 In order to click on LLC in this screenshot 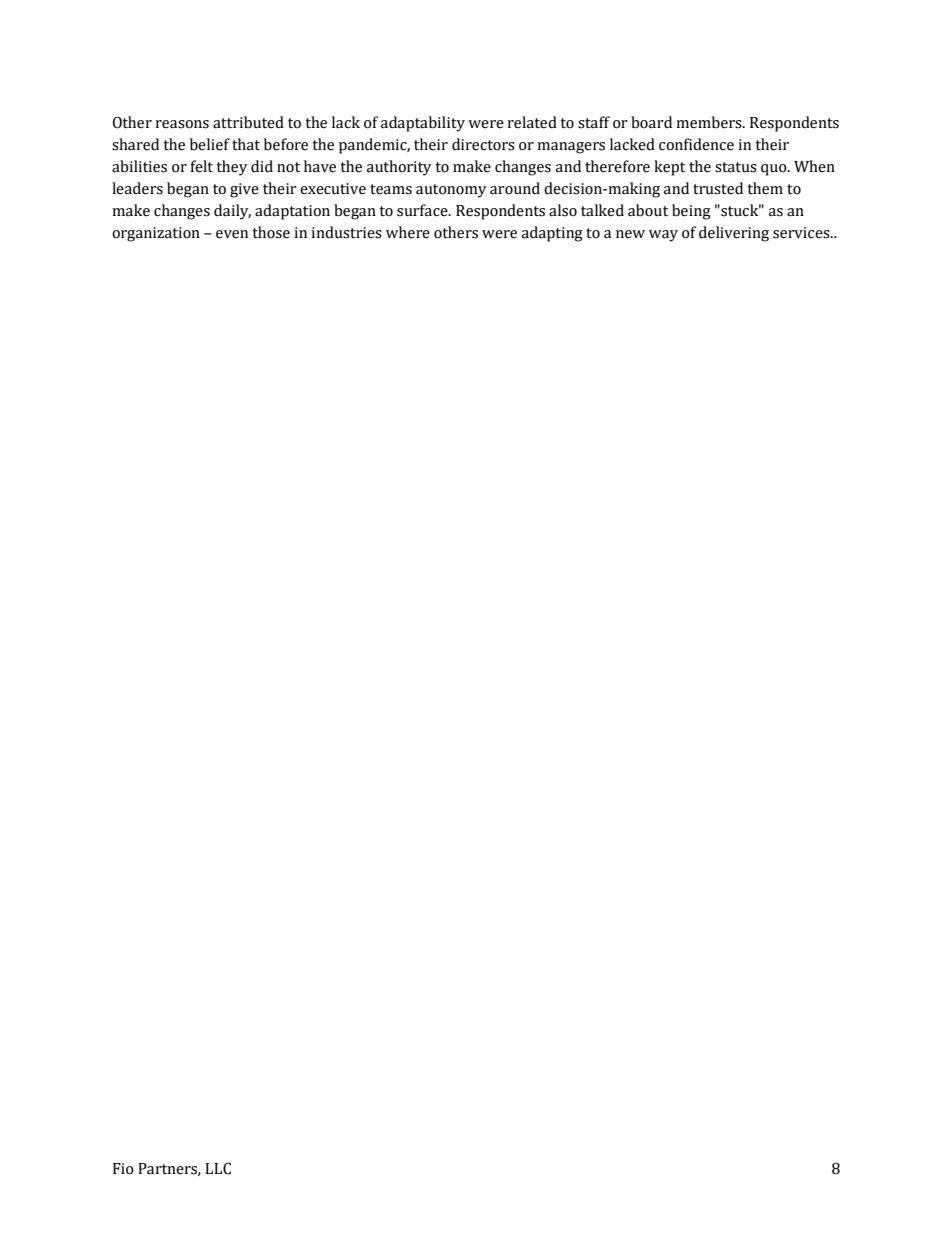, I will do `click(218, 1168)`.
